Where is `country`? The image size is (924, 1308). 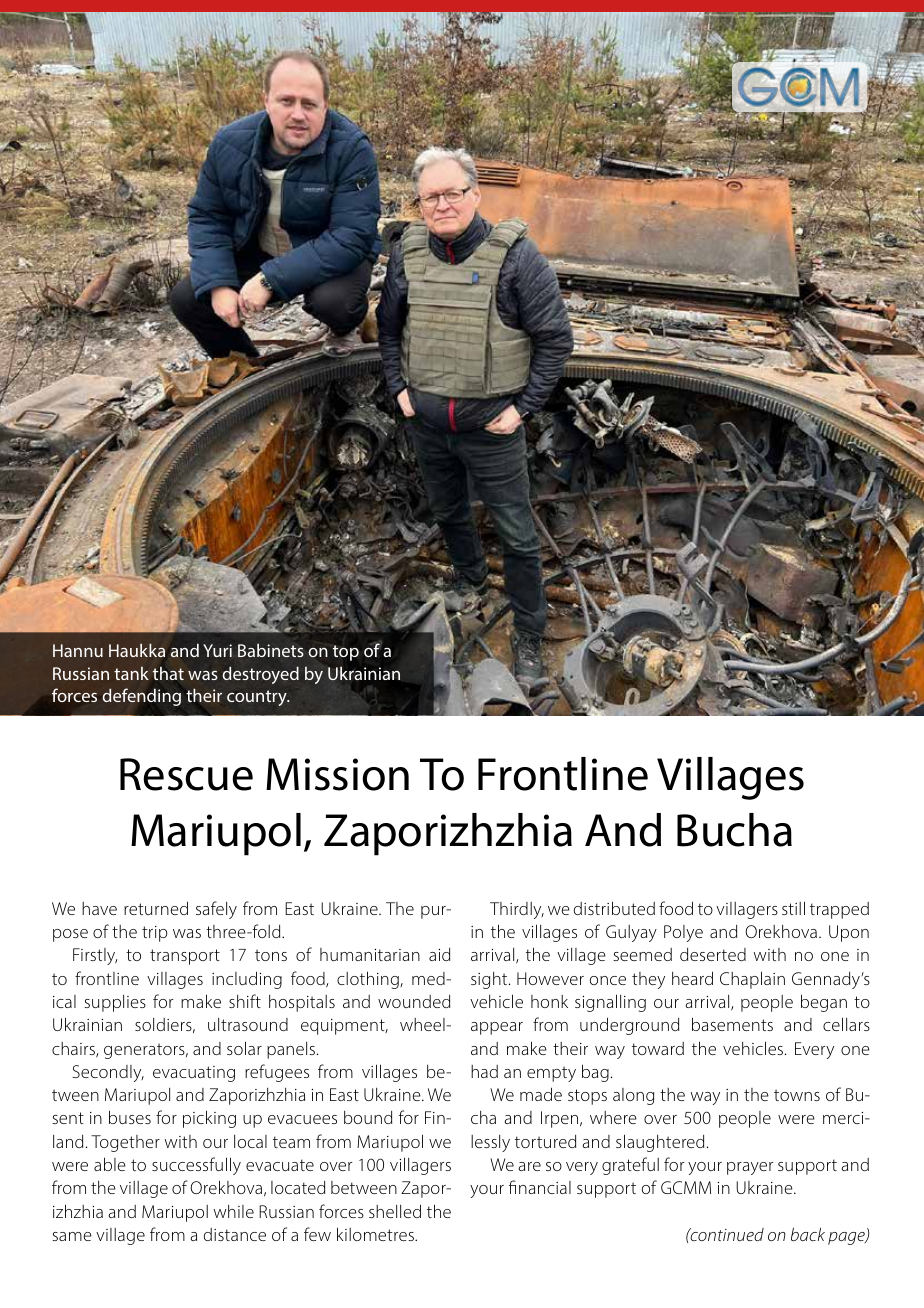 country is located at coordinates (258, 698).
